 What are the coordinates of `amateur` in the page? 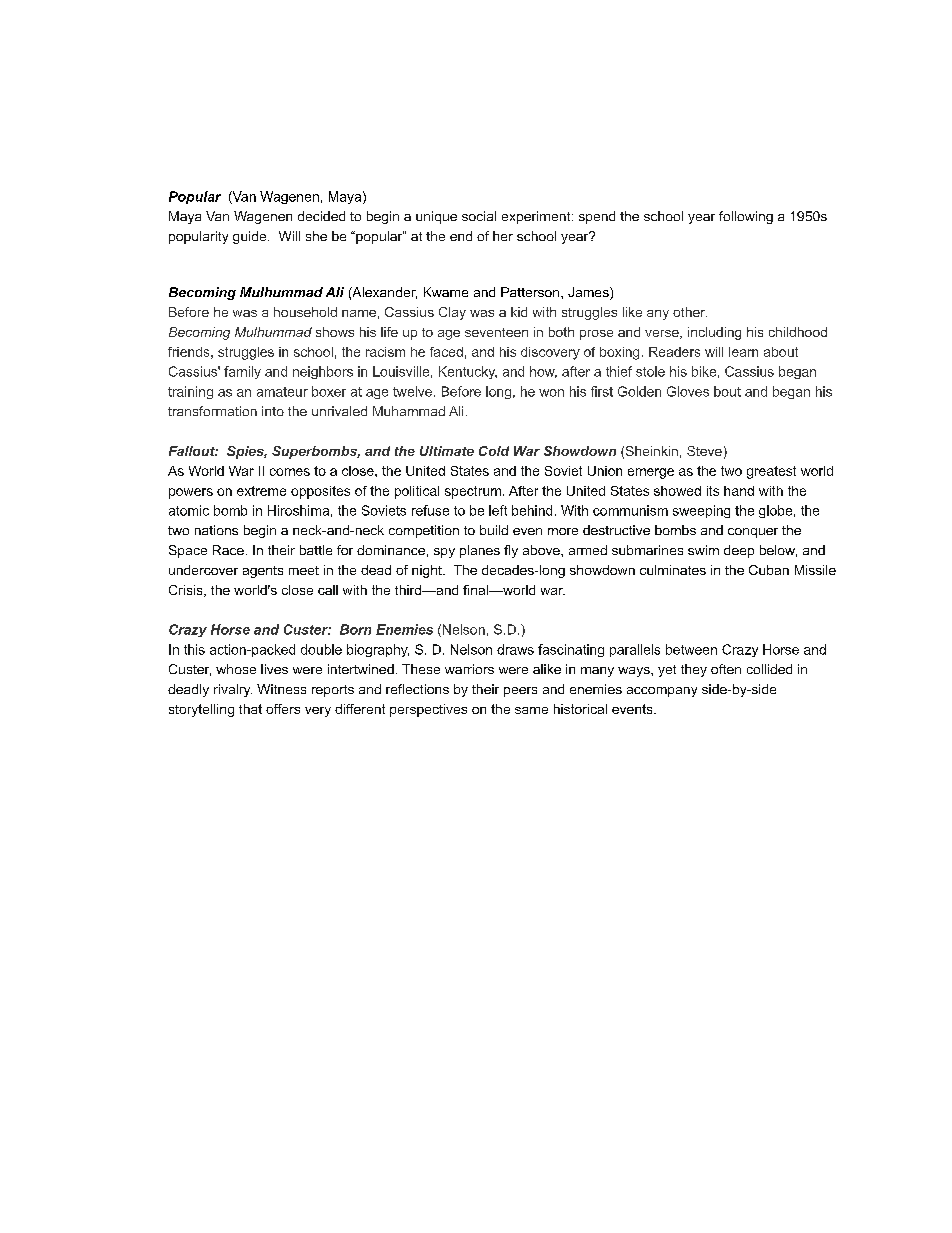 It's located at (282, 392).
